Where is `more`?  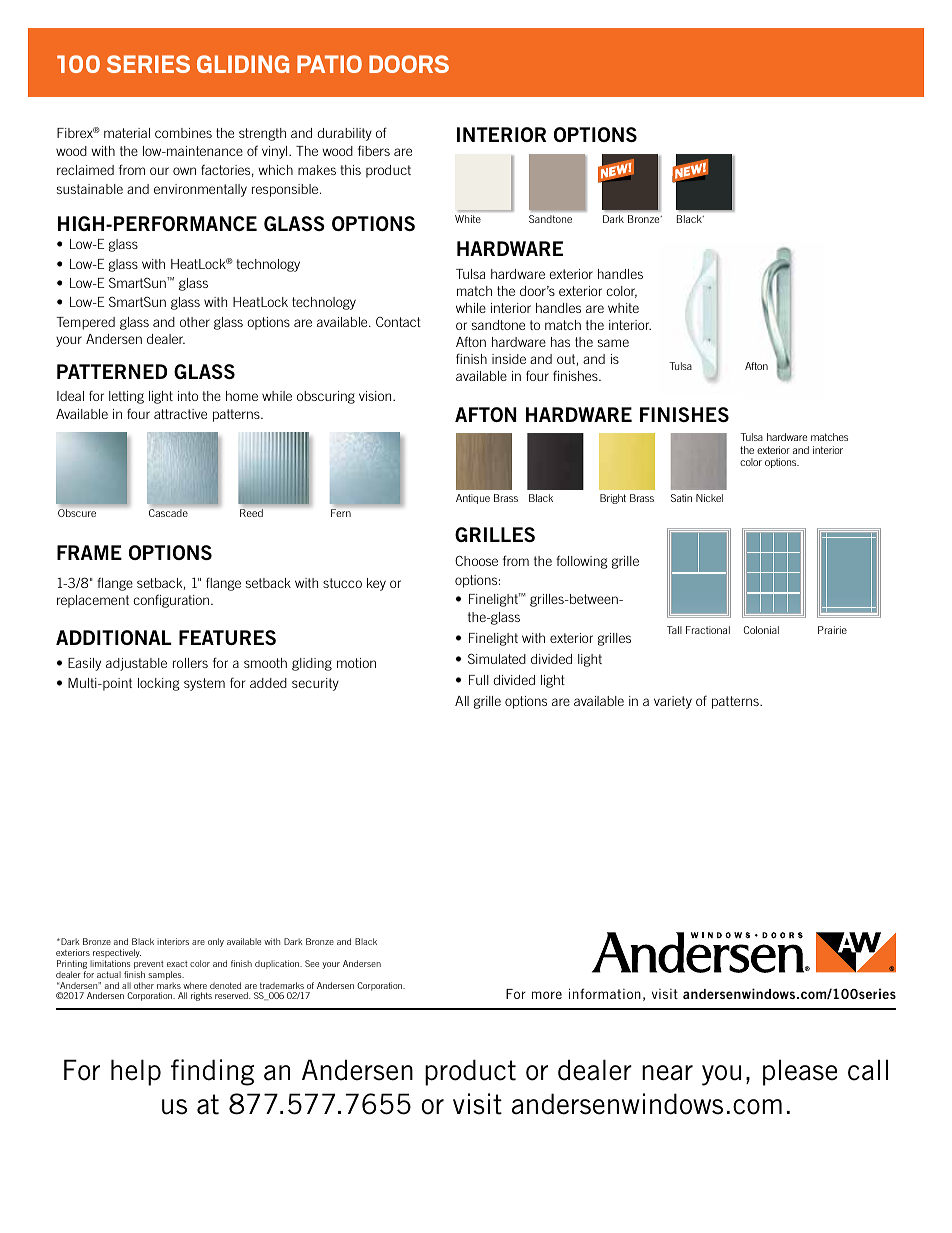
more is located at coordinates (547, 995).
